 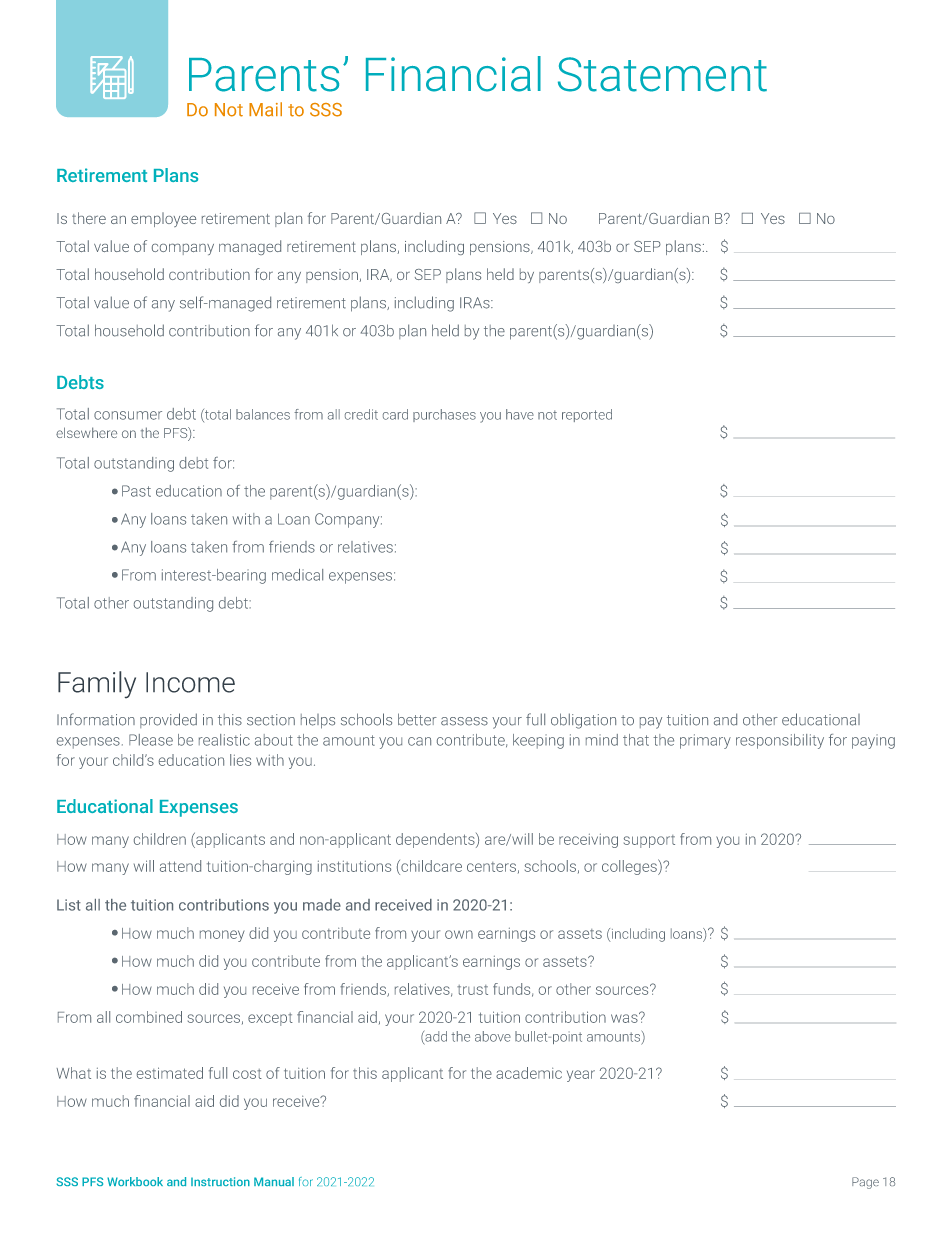 What do you see at coordinates (265, 109) in the screenshot?
I see `Mail` at bounding box center [265, 109].
